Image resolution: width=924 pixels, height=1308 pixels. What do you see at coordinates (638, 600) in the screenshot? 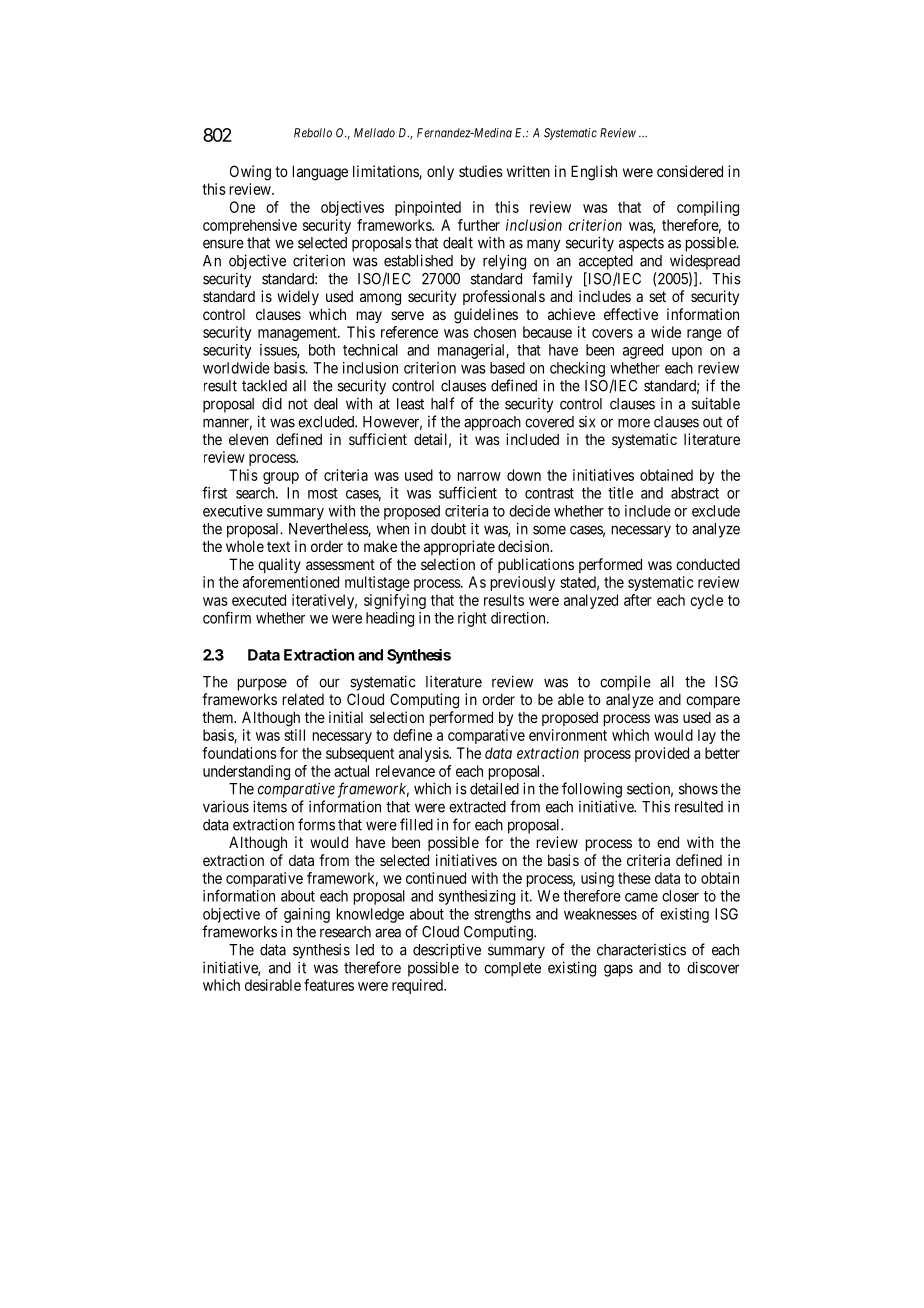
I see `after` at bounding box center [638, 600].
